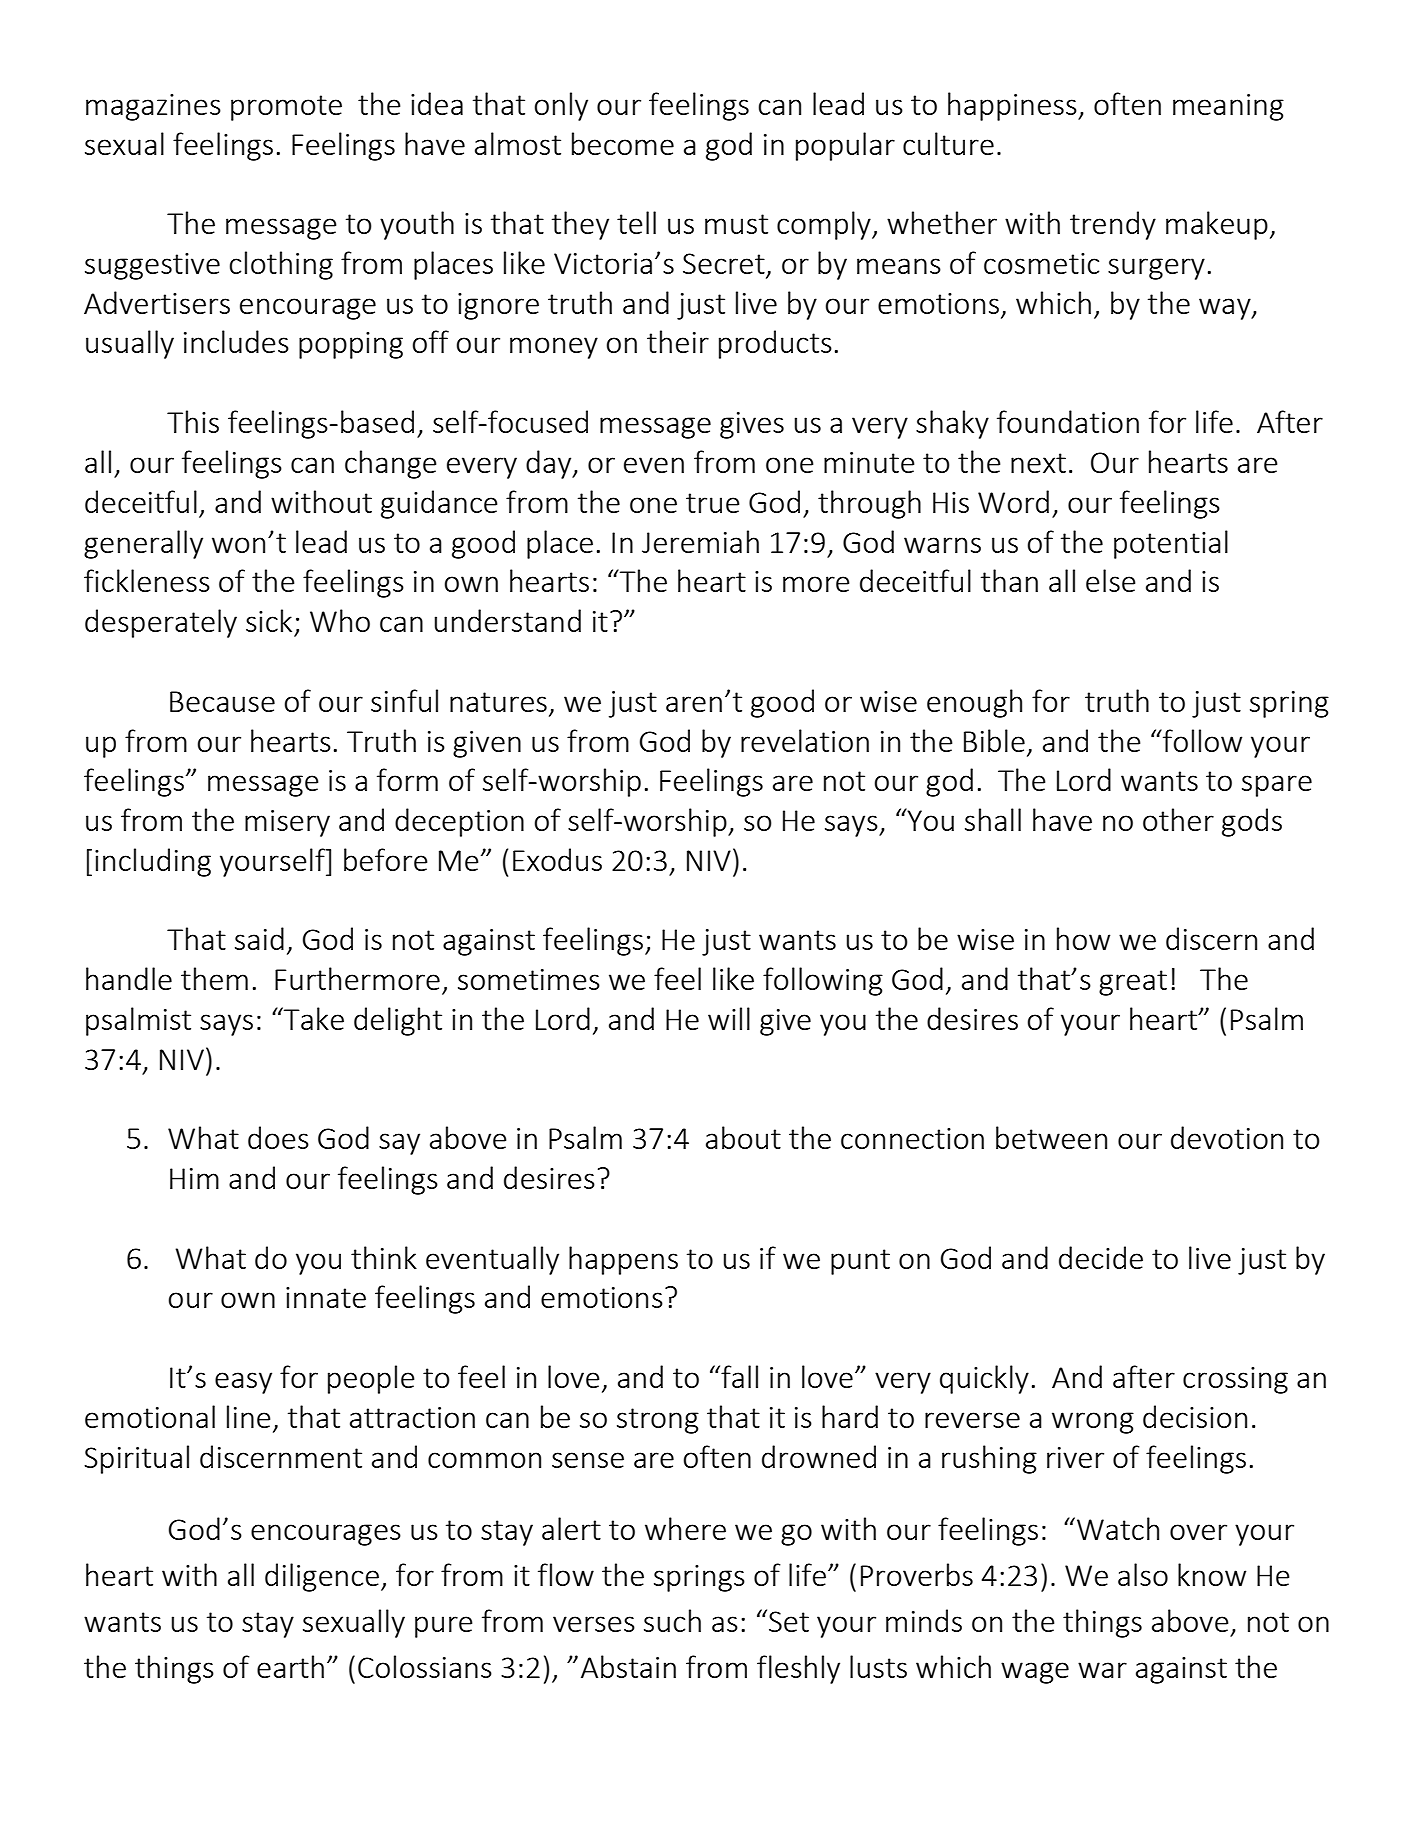 This image has height=1844, width=1425. What do you see at coordinates (269, 620) in the image?
I see `sick` at bounding box center [269, 620].
